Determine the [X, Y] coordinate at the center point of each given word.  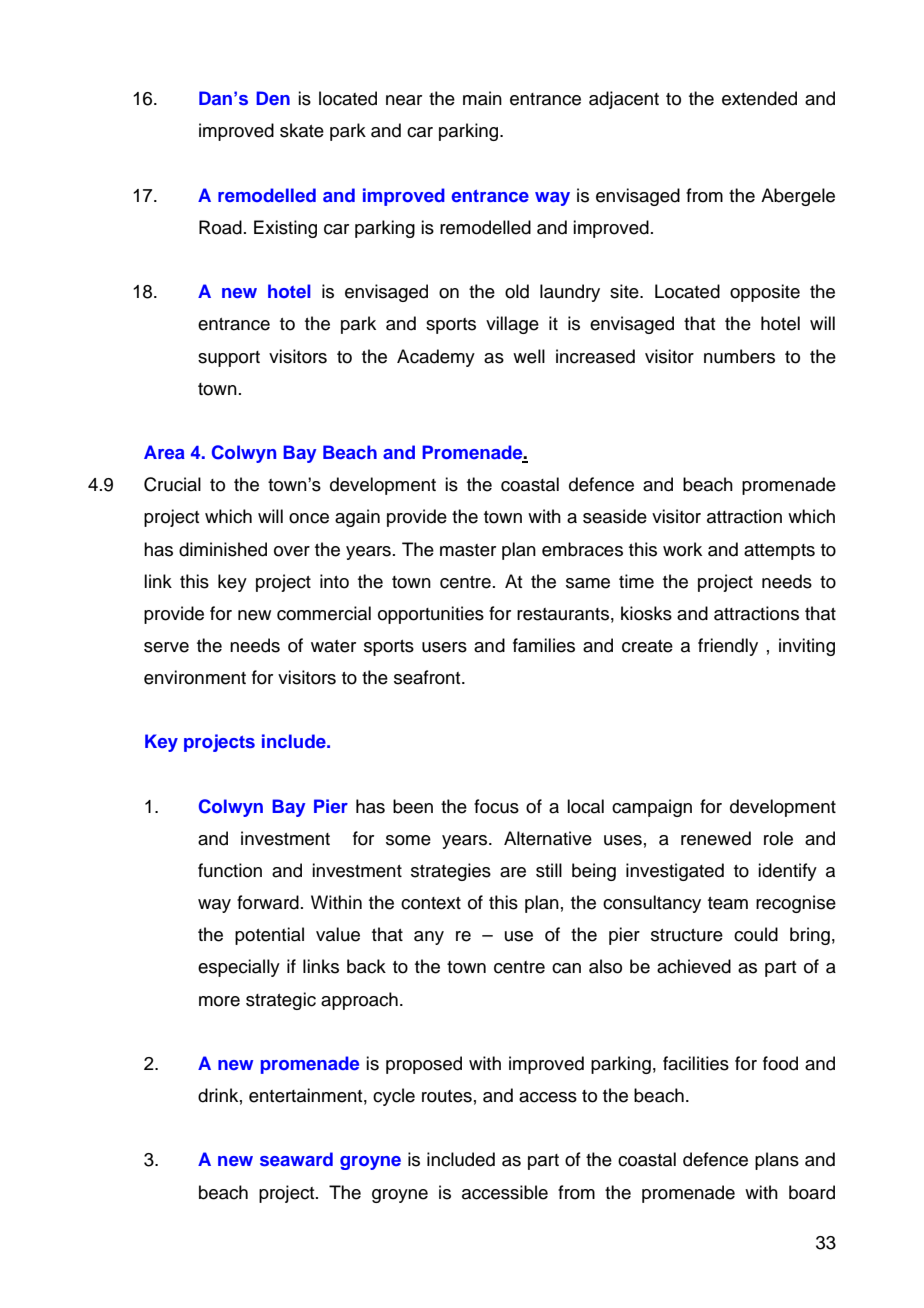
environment [195, 677]
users [444, 647]
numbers [739, 356]
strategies [451, 872]
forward [268, 902]
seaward [296, 1159]
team [728, 903]
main [482, 98]
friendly [728, 647]
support [229, 359]
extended [759, 98]
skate [302, 130]
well [529, 356]
